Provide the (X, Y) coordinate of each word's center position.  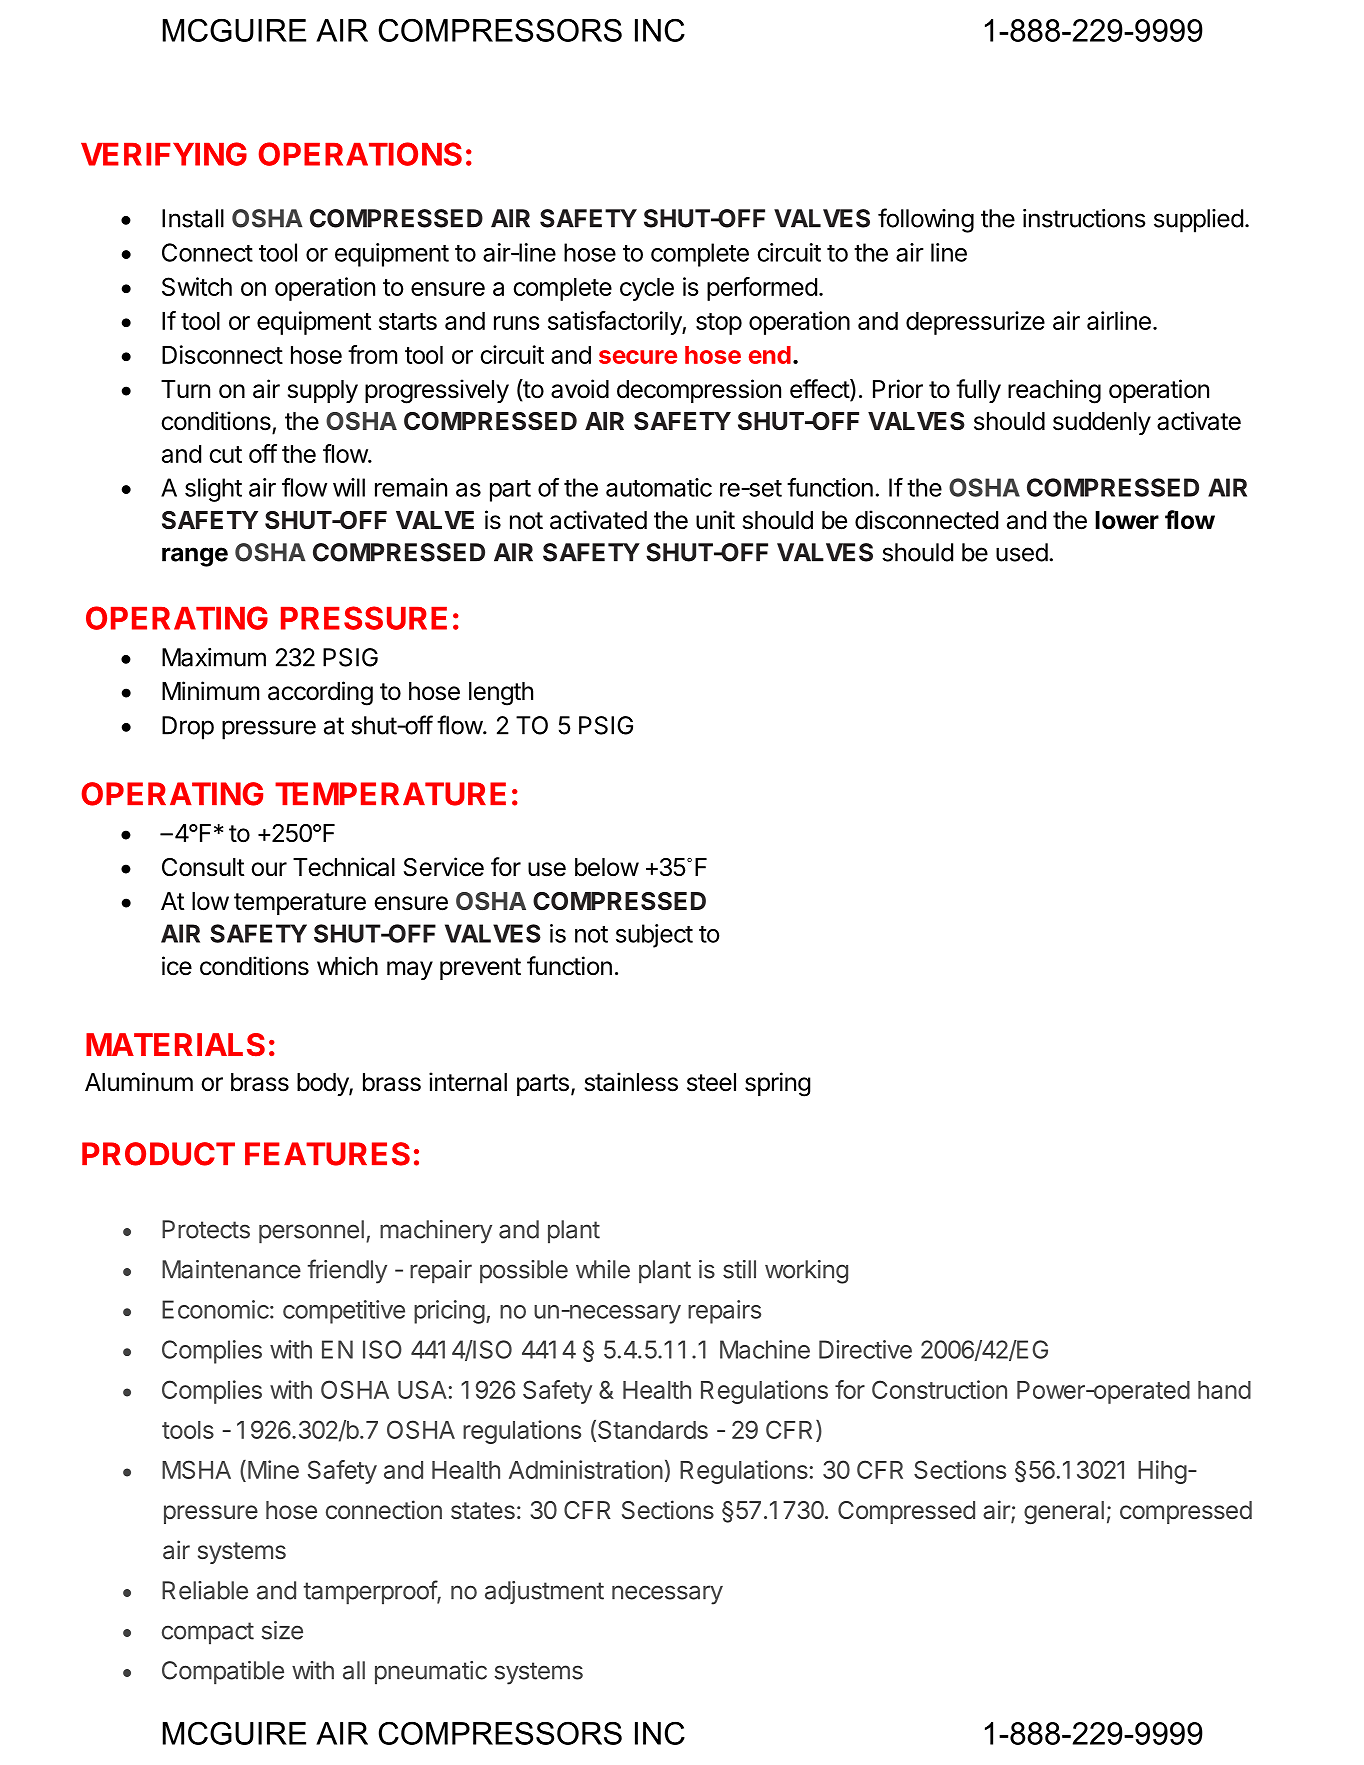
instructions (1084, 218)
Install (193, 218)
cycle (647, 289)
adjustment (544, 1592)
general (1064, 1513)
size (282, 1630)
